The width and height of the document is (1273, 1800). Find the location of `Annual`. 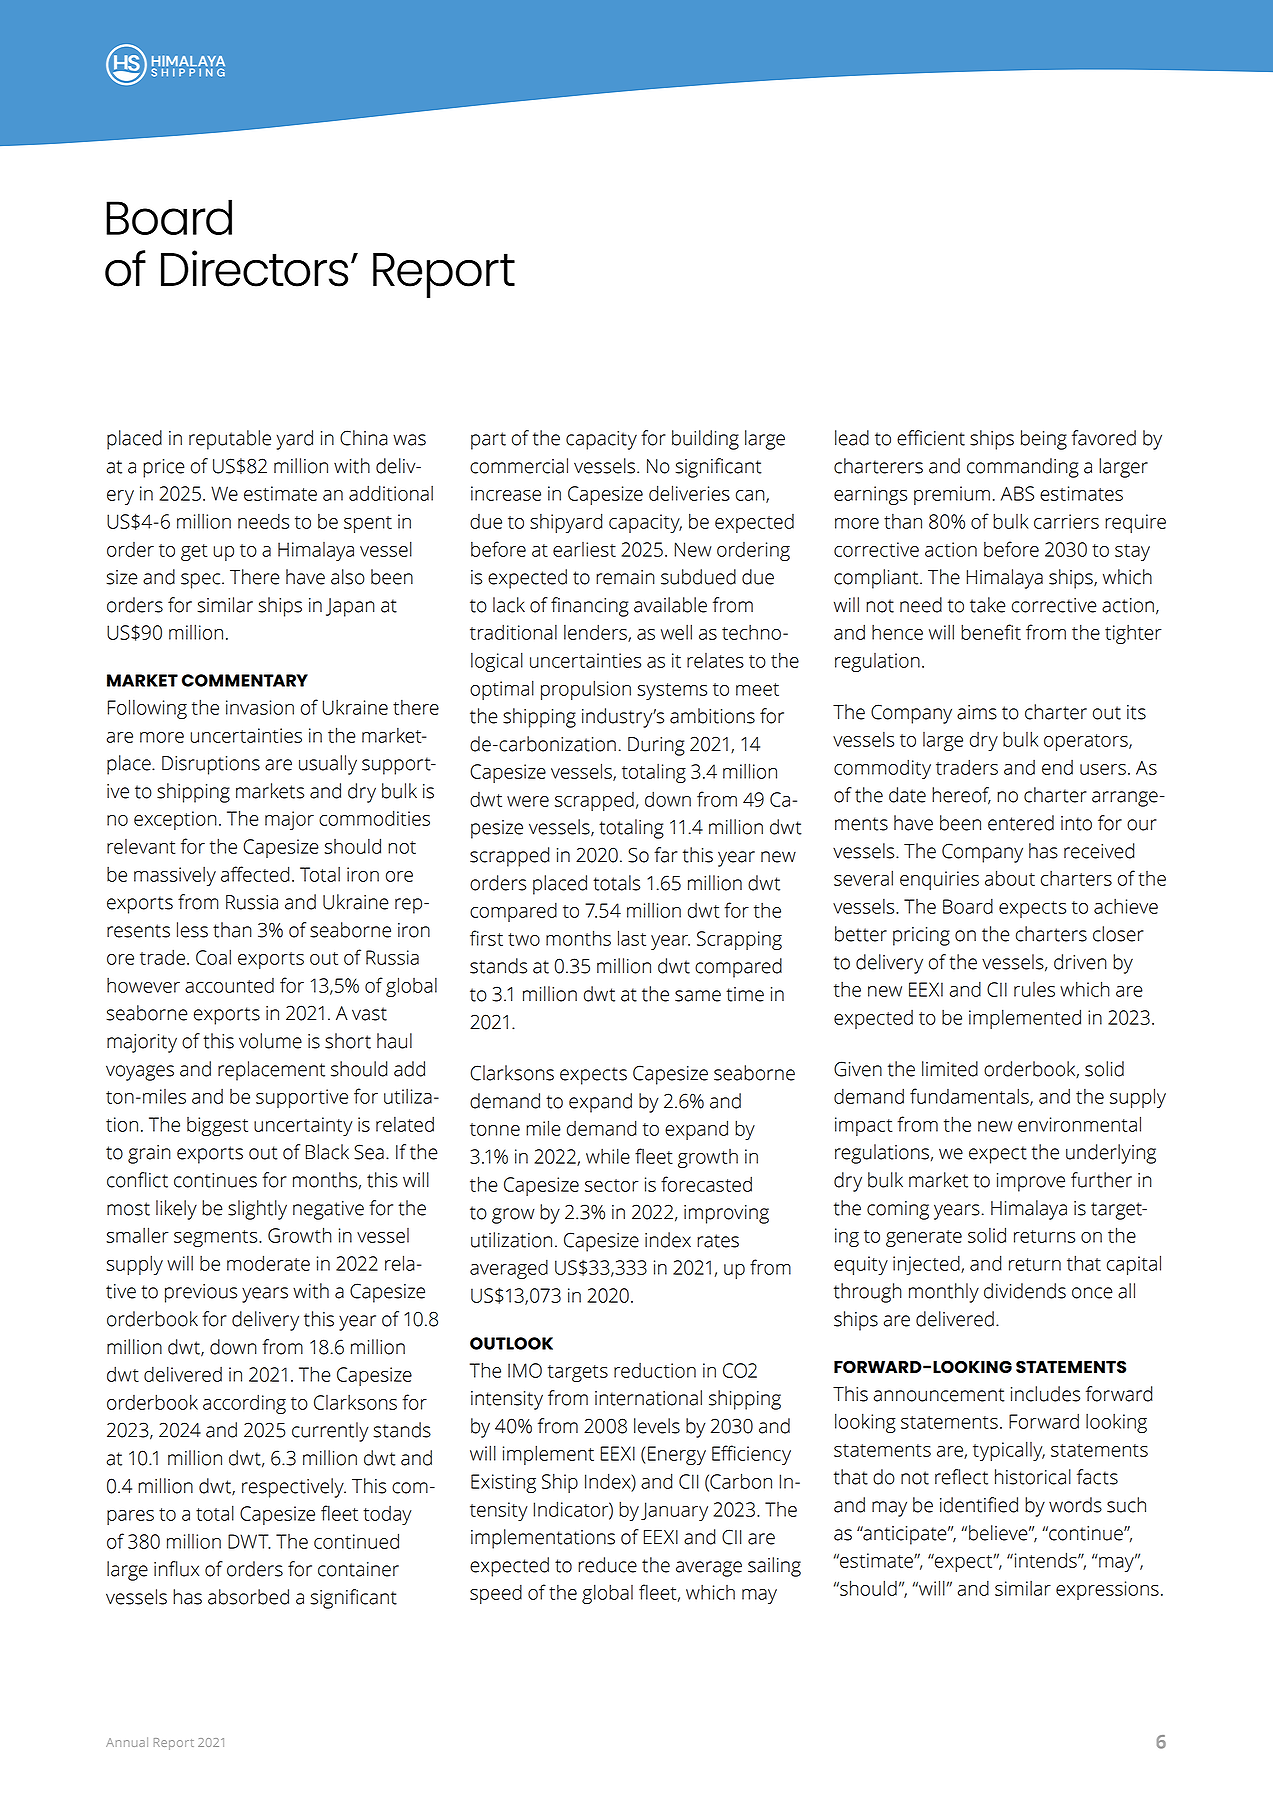

Annual is located at coordinates (127, 1742).
